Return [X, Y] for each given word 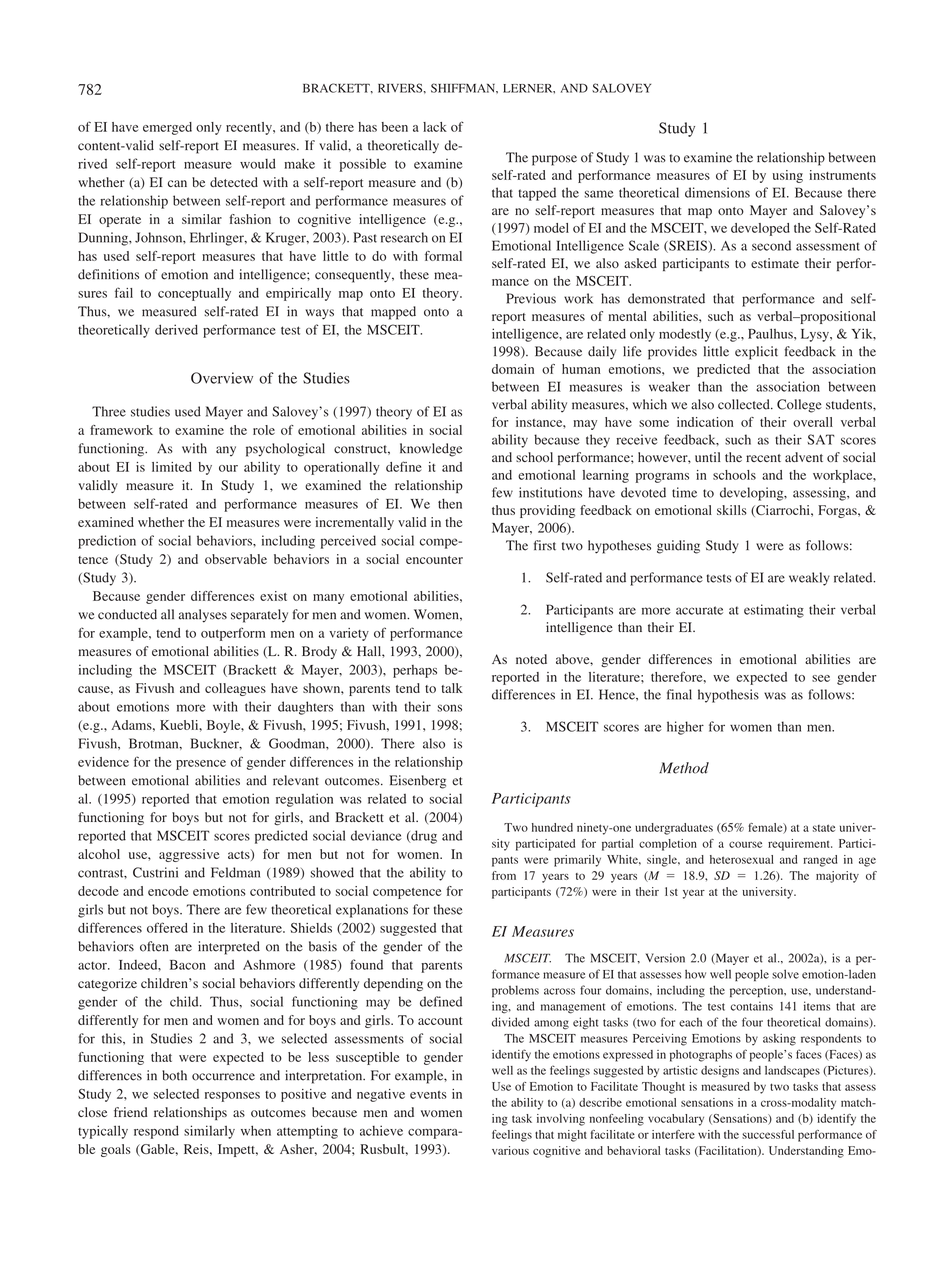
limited [172, 467]
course [745, 844]
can [177, 183]
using [788, 176]
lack [435, 127]
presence [201, 765]
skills [732, 510]
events [428, 1095]
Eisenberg [418, 782]
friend [130, 1112]
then [450, 504]
